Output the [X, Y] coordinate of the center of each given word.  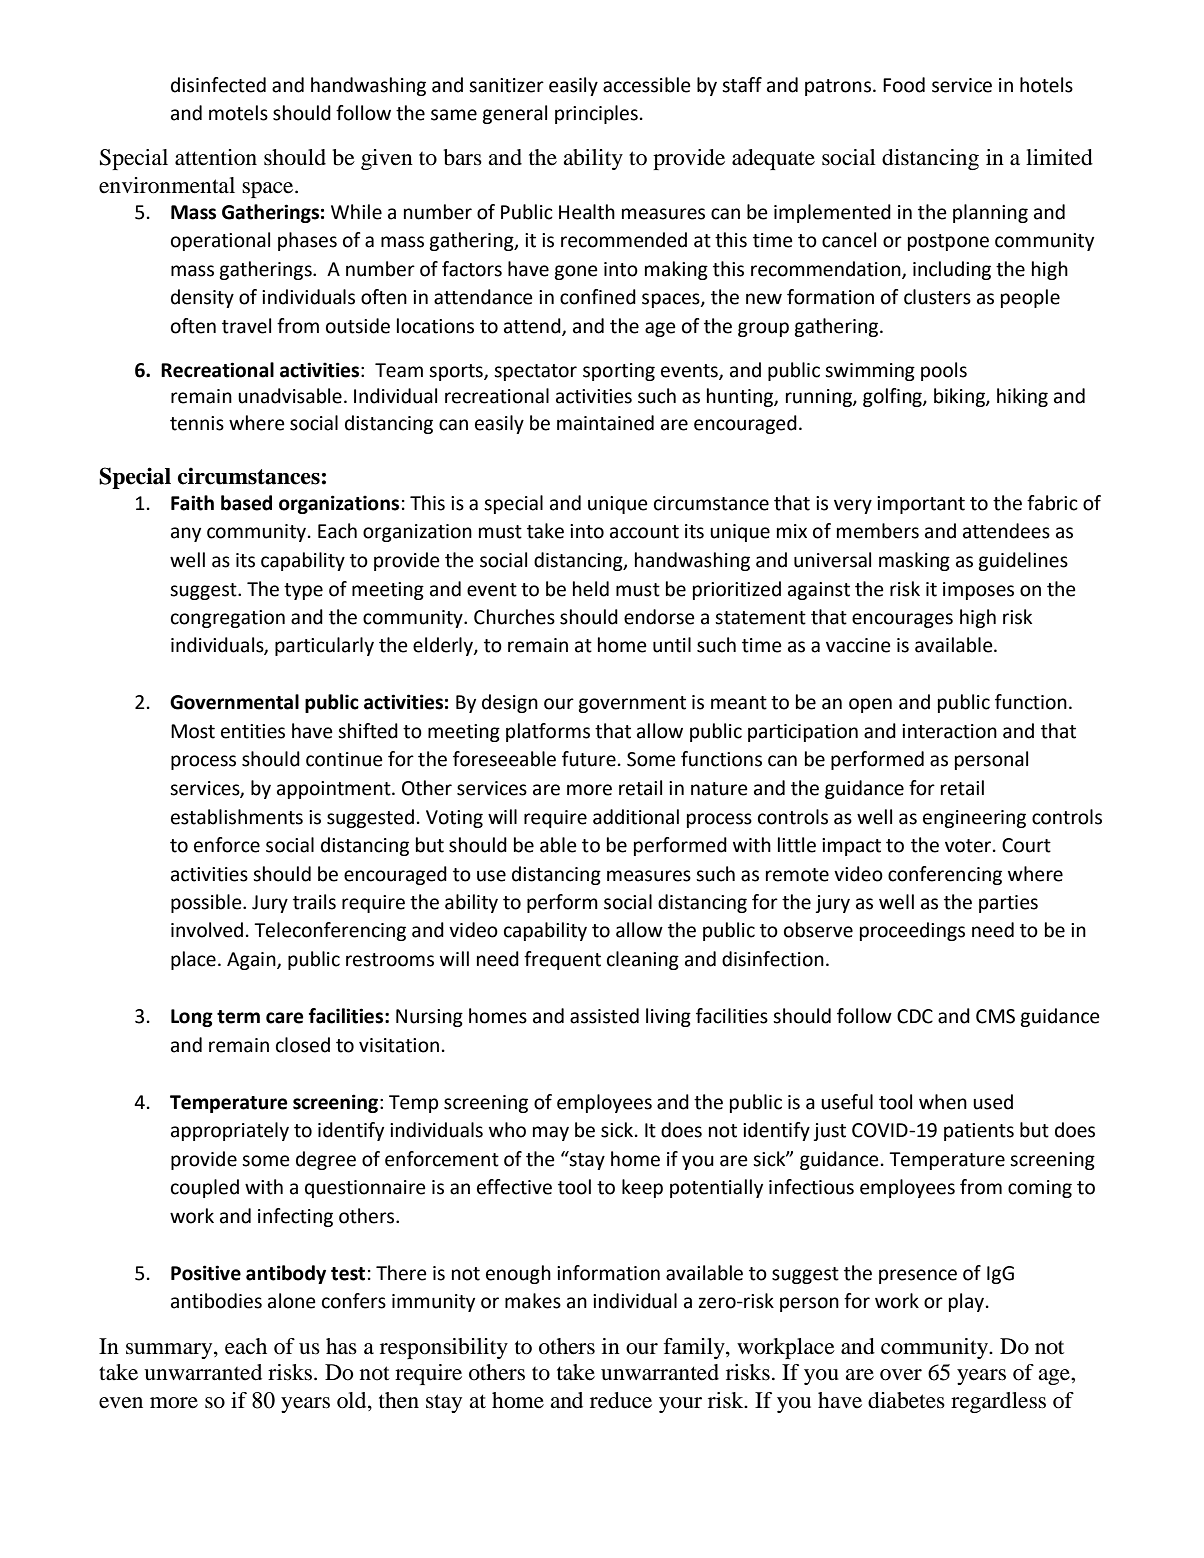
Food [904, 85]
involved [207, 930]
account [644, 532]
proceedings [912, 931]
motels [238, 113]
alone [292, 1301]
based [246, 503]
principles [596, 114]
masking [914, 561]
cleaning [643, 960]
